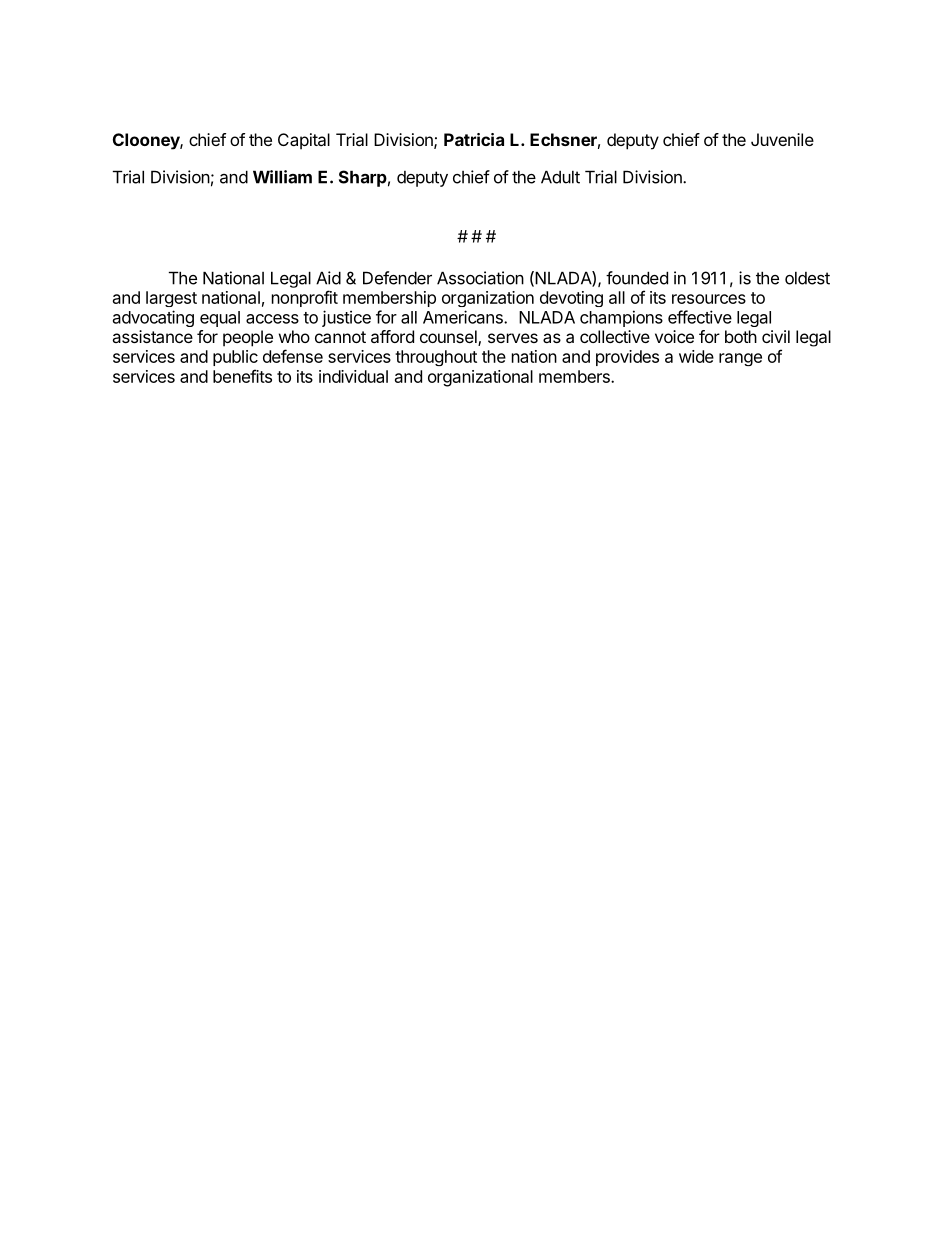  What do you see at coordinates (242, 376) in the page?
I see `benefits` at bounding box center [242, 376].
